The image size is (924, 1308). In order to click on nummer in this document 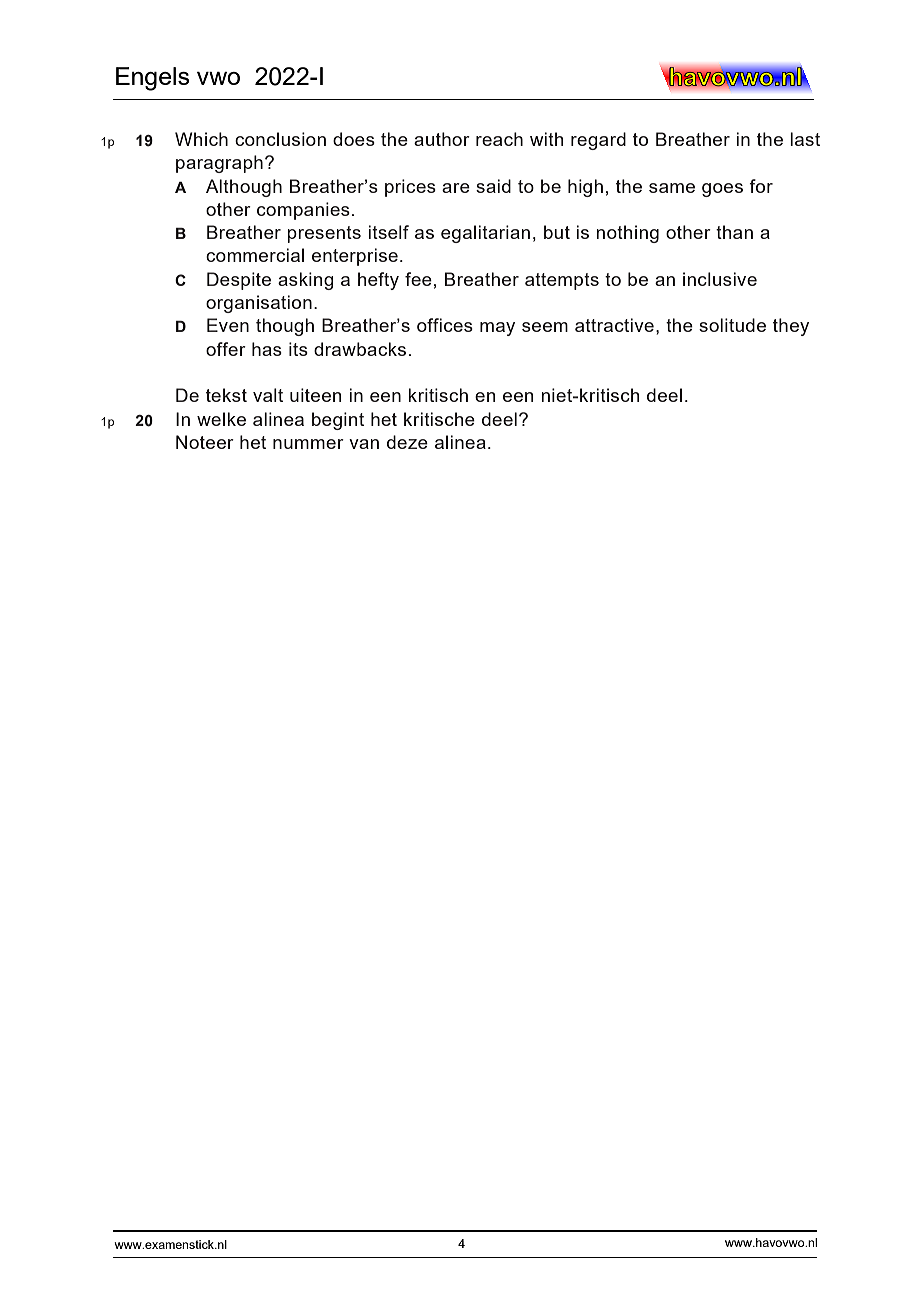, I will do `click(308, 444)`.
